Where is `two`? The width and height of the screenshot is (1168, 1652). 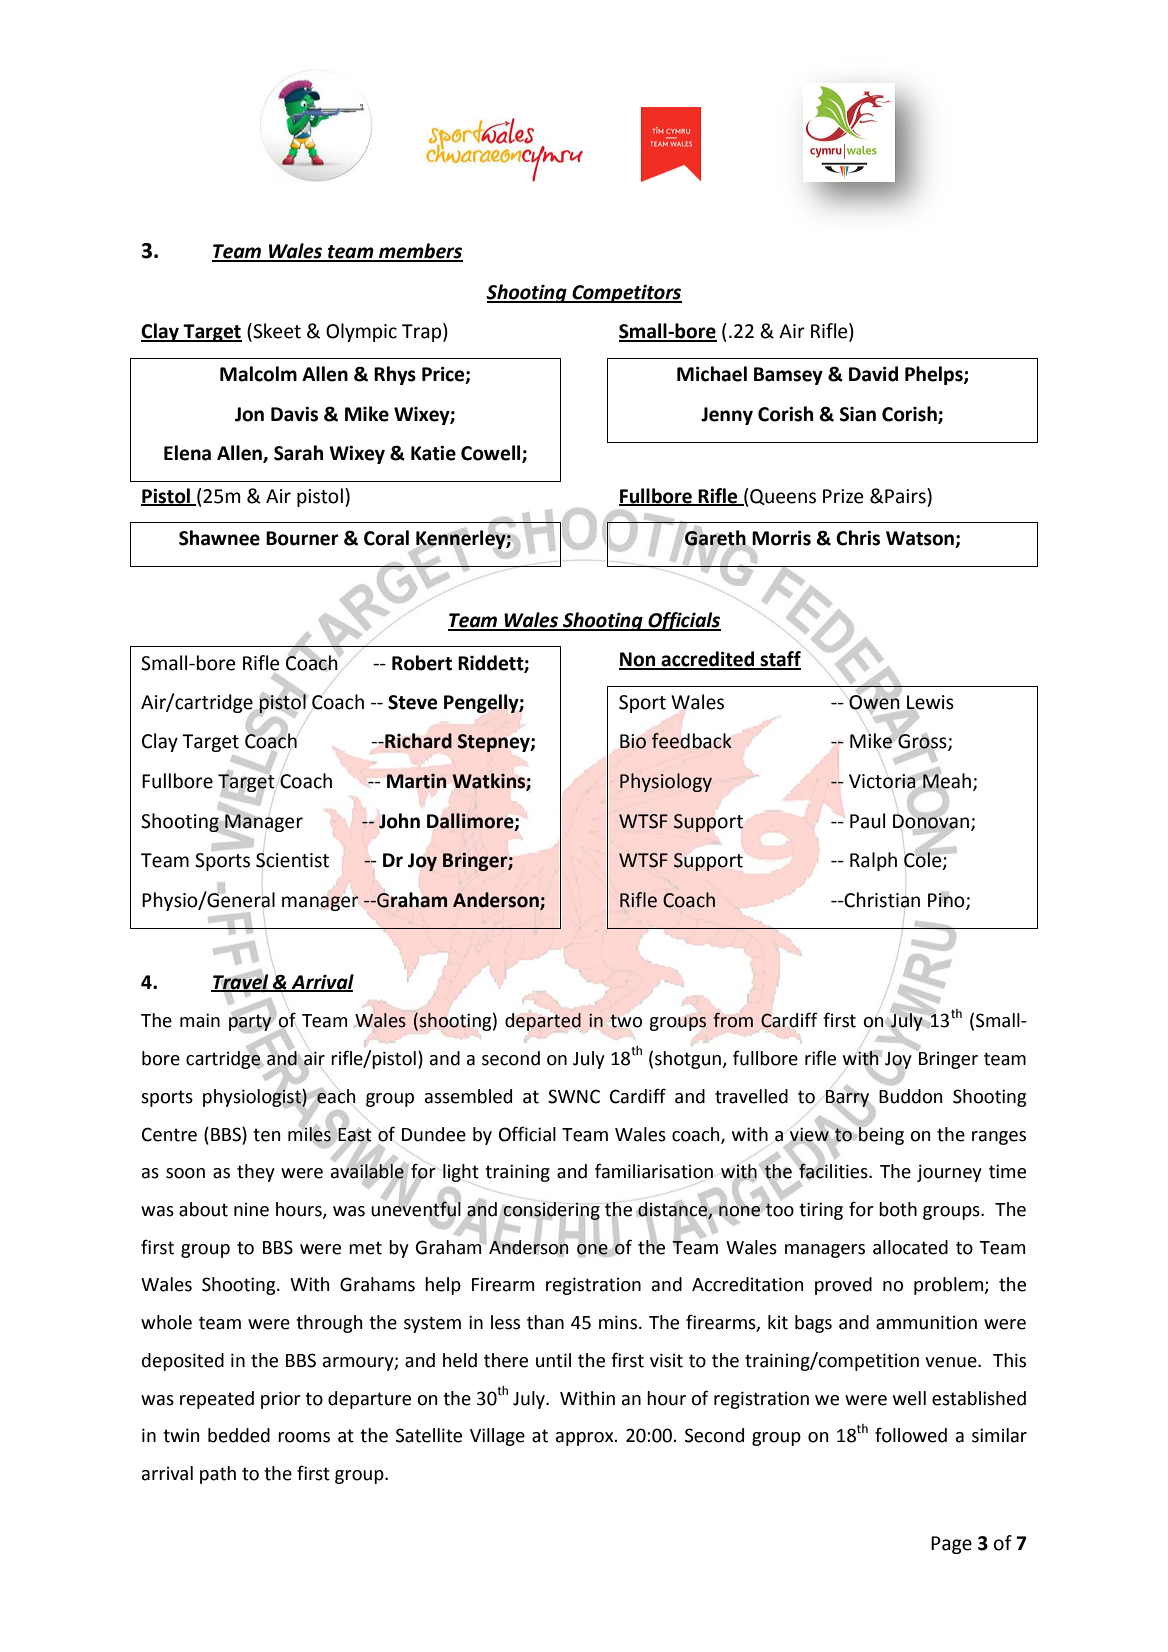 two is located at coordinates (626, 1021).
